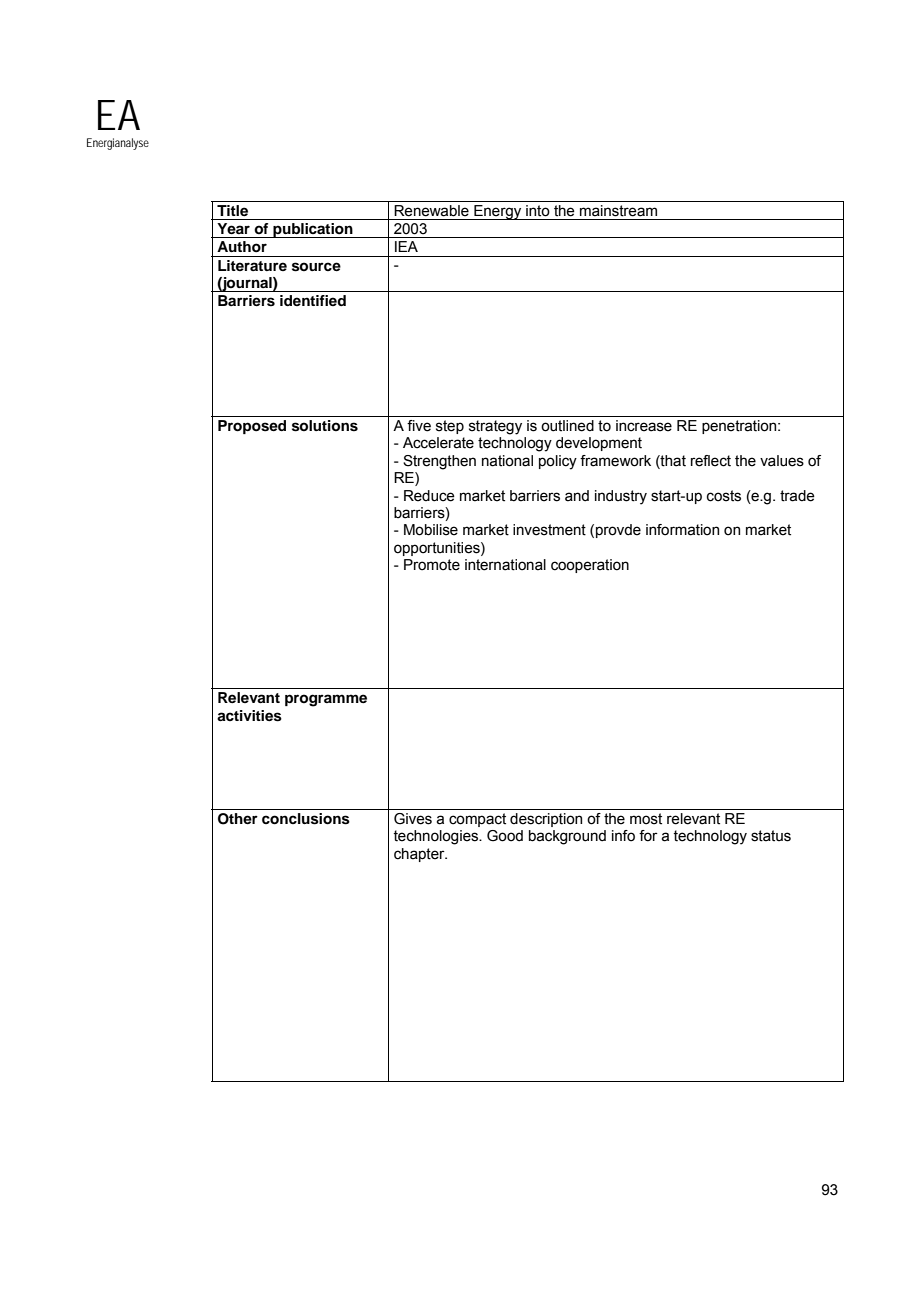  Describe the element at coordinates (313, 230) in the document. I see `publication` at that location.
